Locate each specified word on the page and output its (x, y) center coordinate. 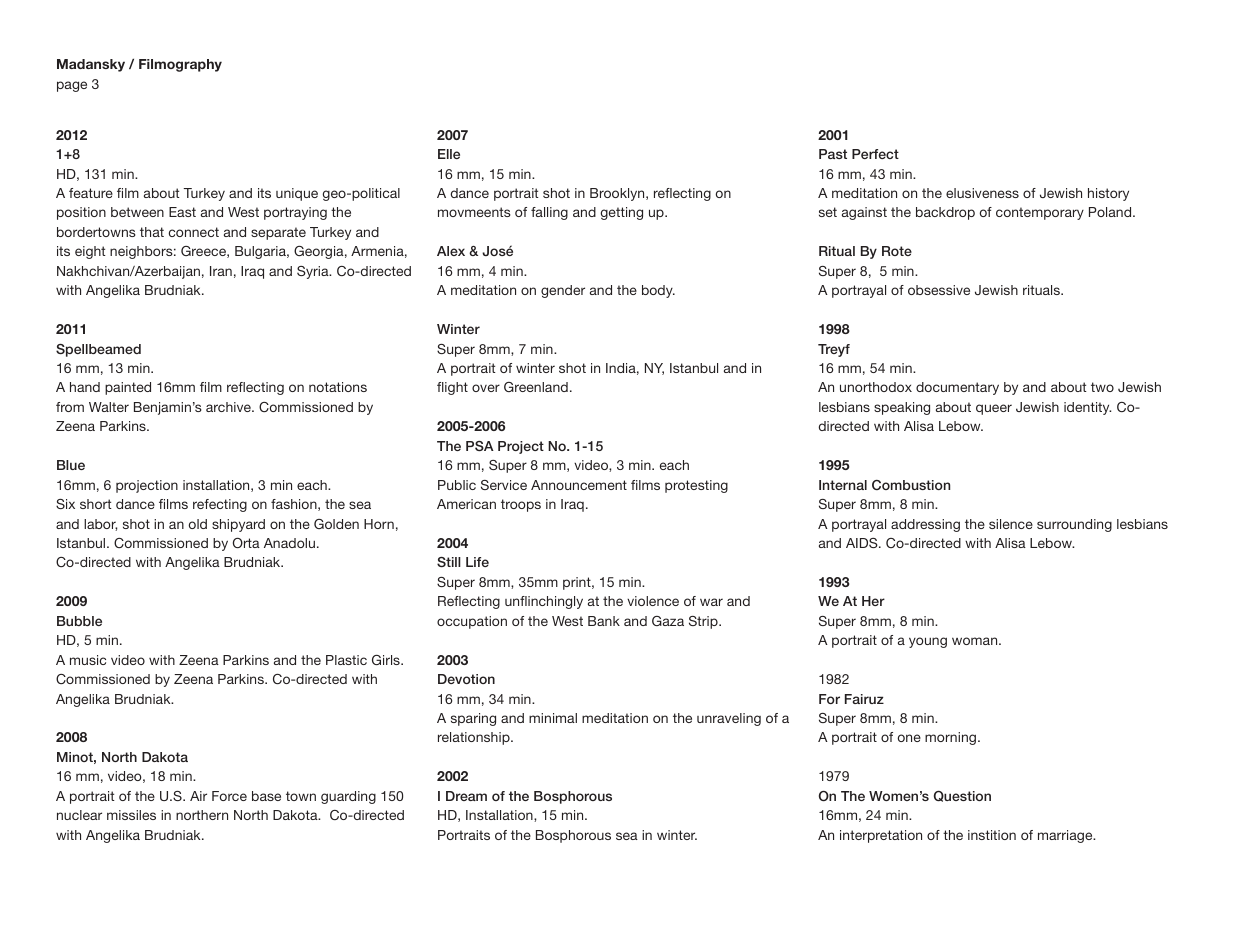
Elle (449, 154)
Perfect (875, 154)
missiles (131, 815)
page (72, 86)
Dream (466, 796)
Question (962, 796)
